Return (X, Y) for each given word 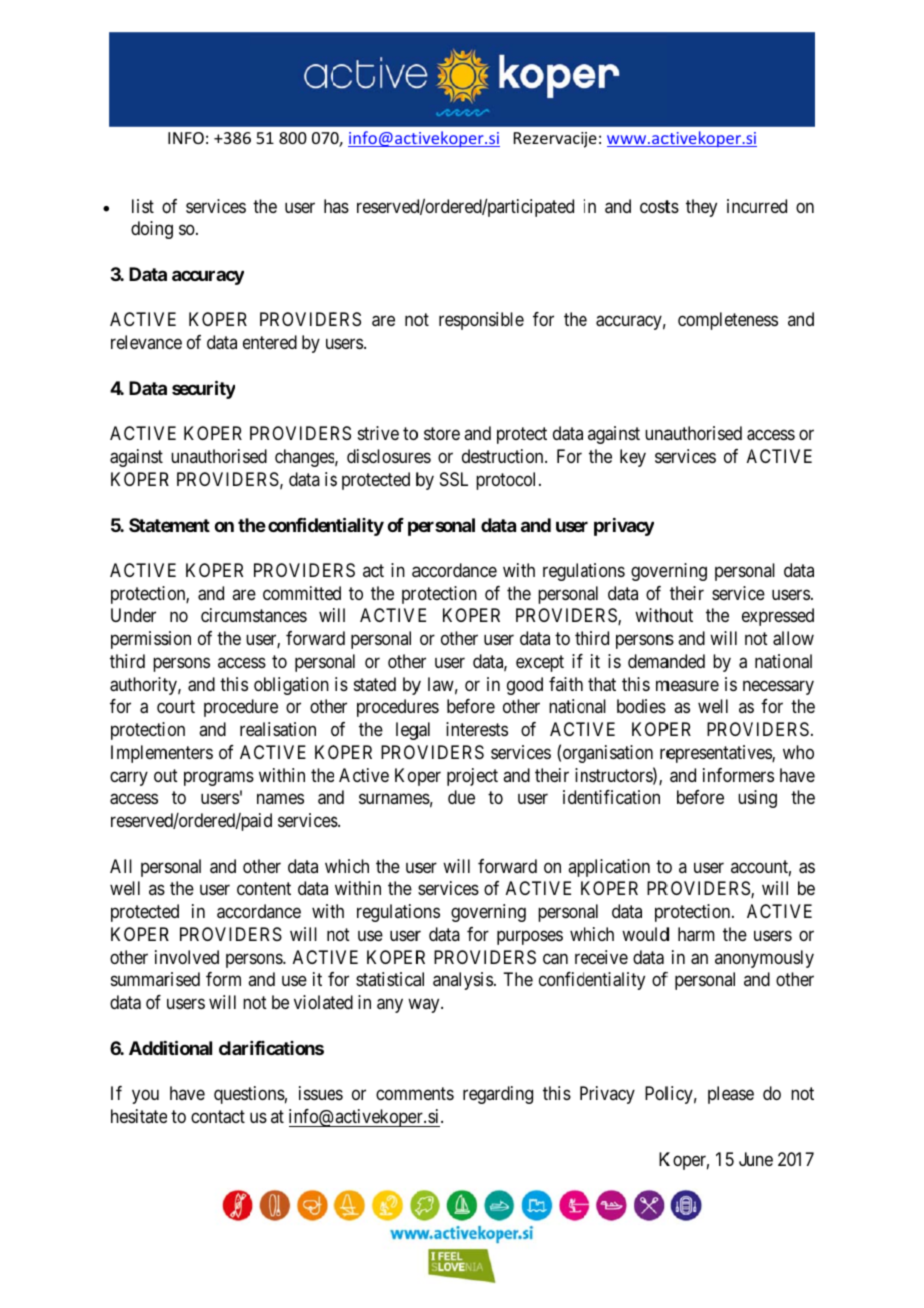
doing (152, 230)
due (461, 797)
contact (218, 1117)
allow (793, 638)
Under (133, 615)
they (701, 208)
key (633, 458)
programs (219, 778)
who (798, 752)
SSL (454, 479)
